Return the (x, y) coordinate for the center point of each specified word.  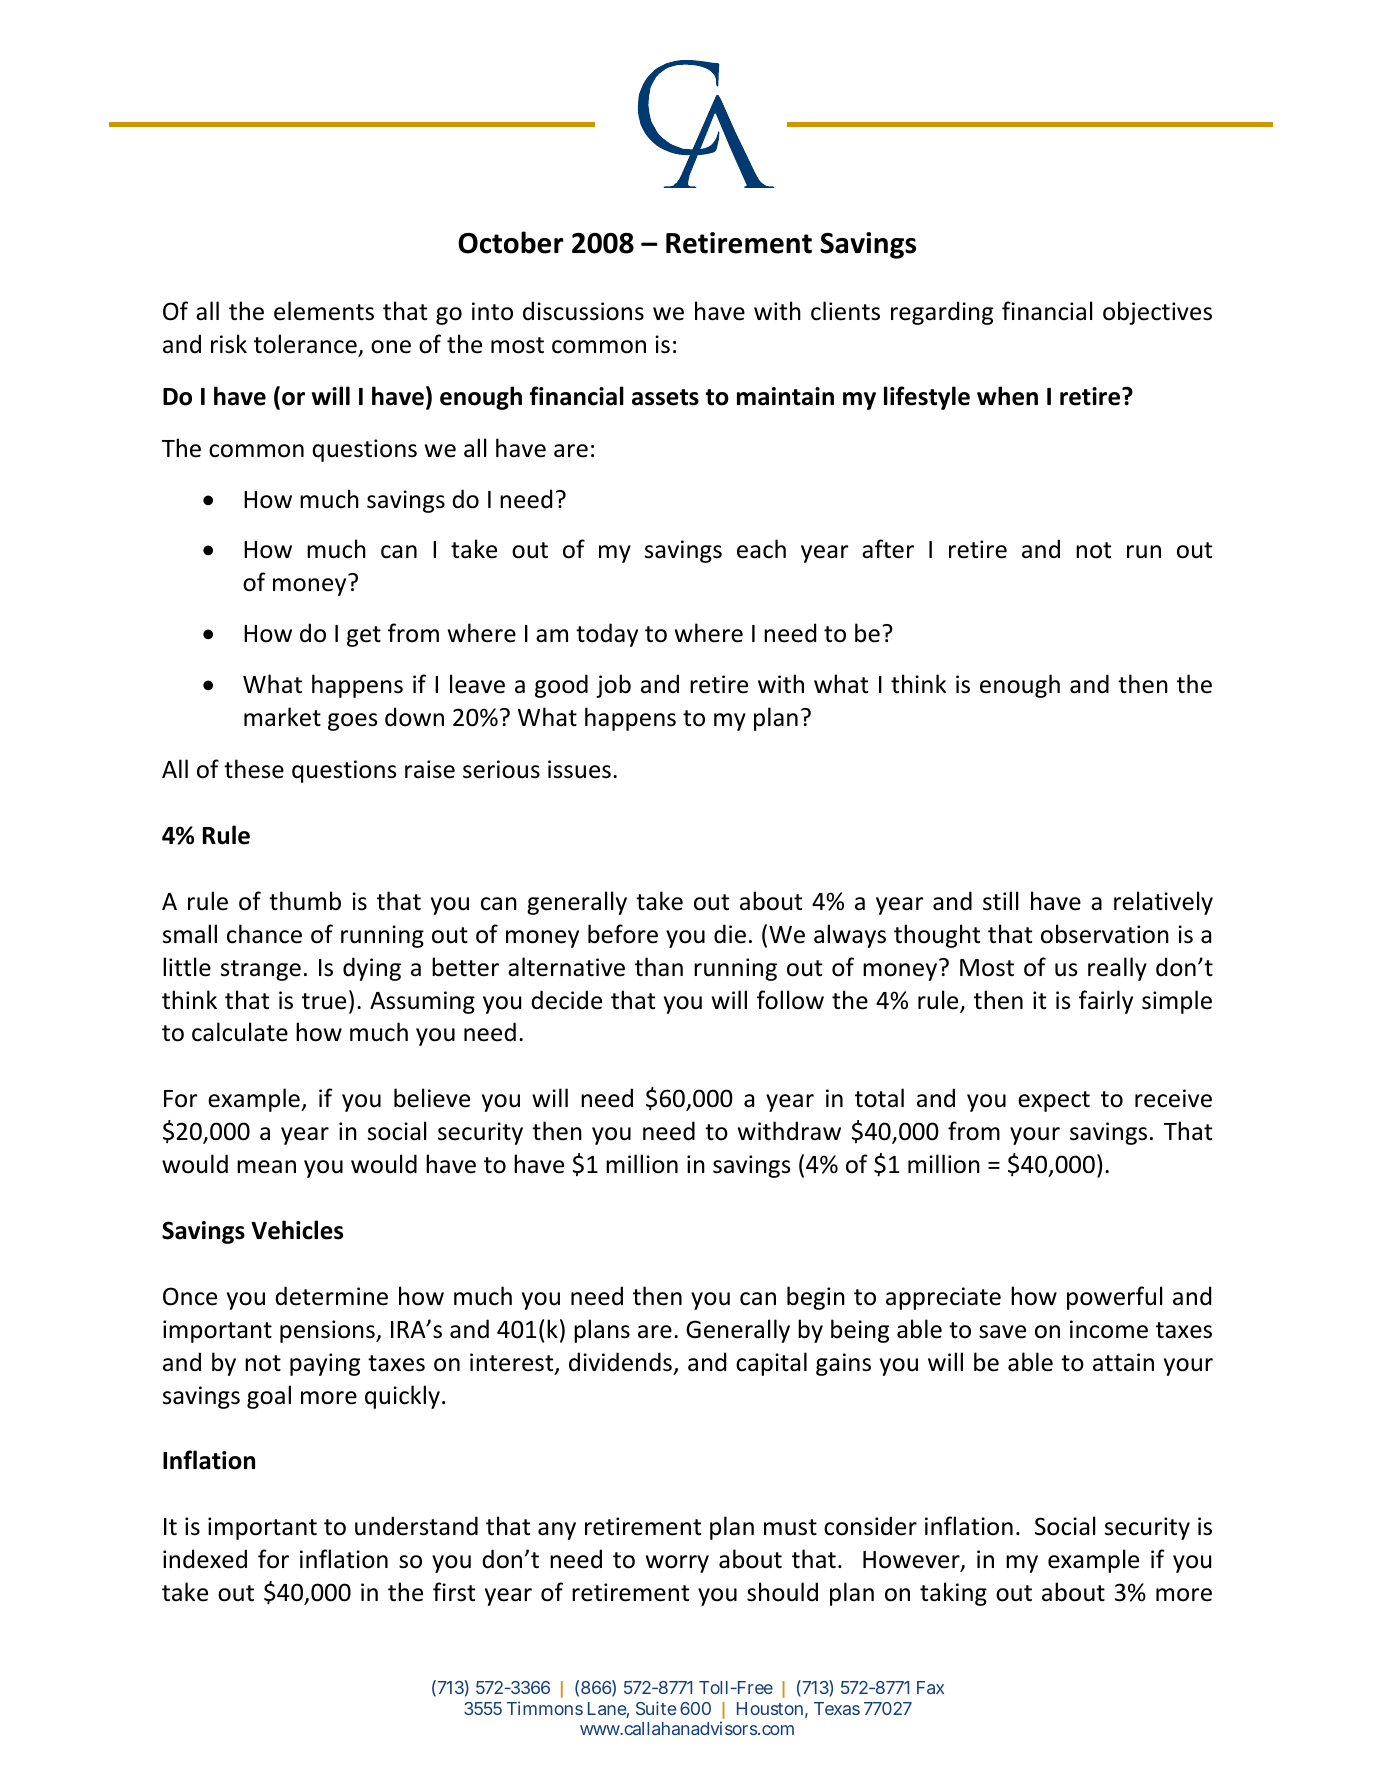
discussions (583, 311)
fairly (1106, 1002)
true (324, 1001)
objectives (1157, 313)
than (659, 967)
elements (324, 311)
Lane (608, 1710)
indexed (205, 1559)
